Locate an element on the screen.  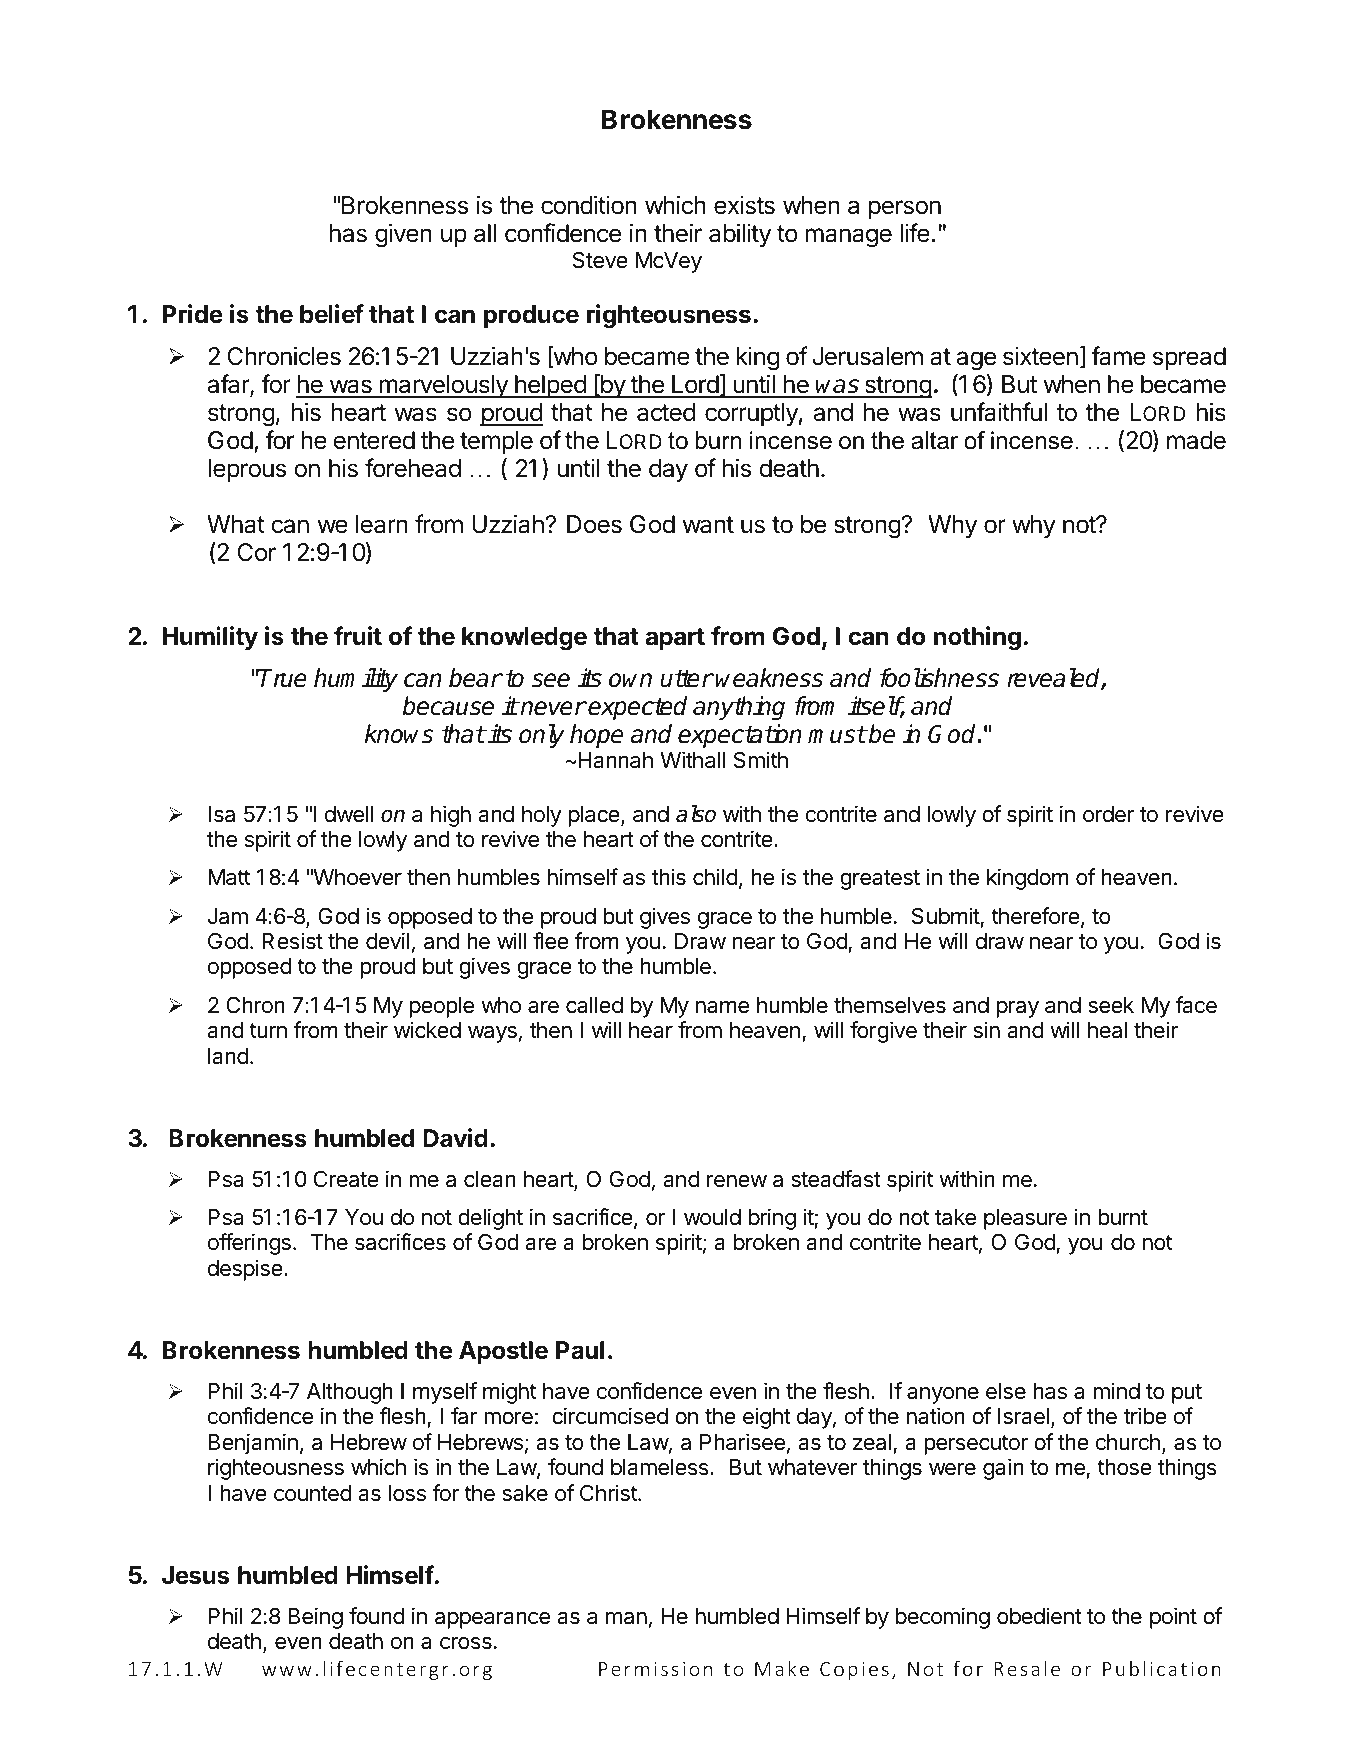
sixteen is located at coordinates (1040, 356).
